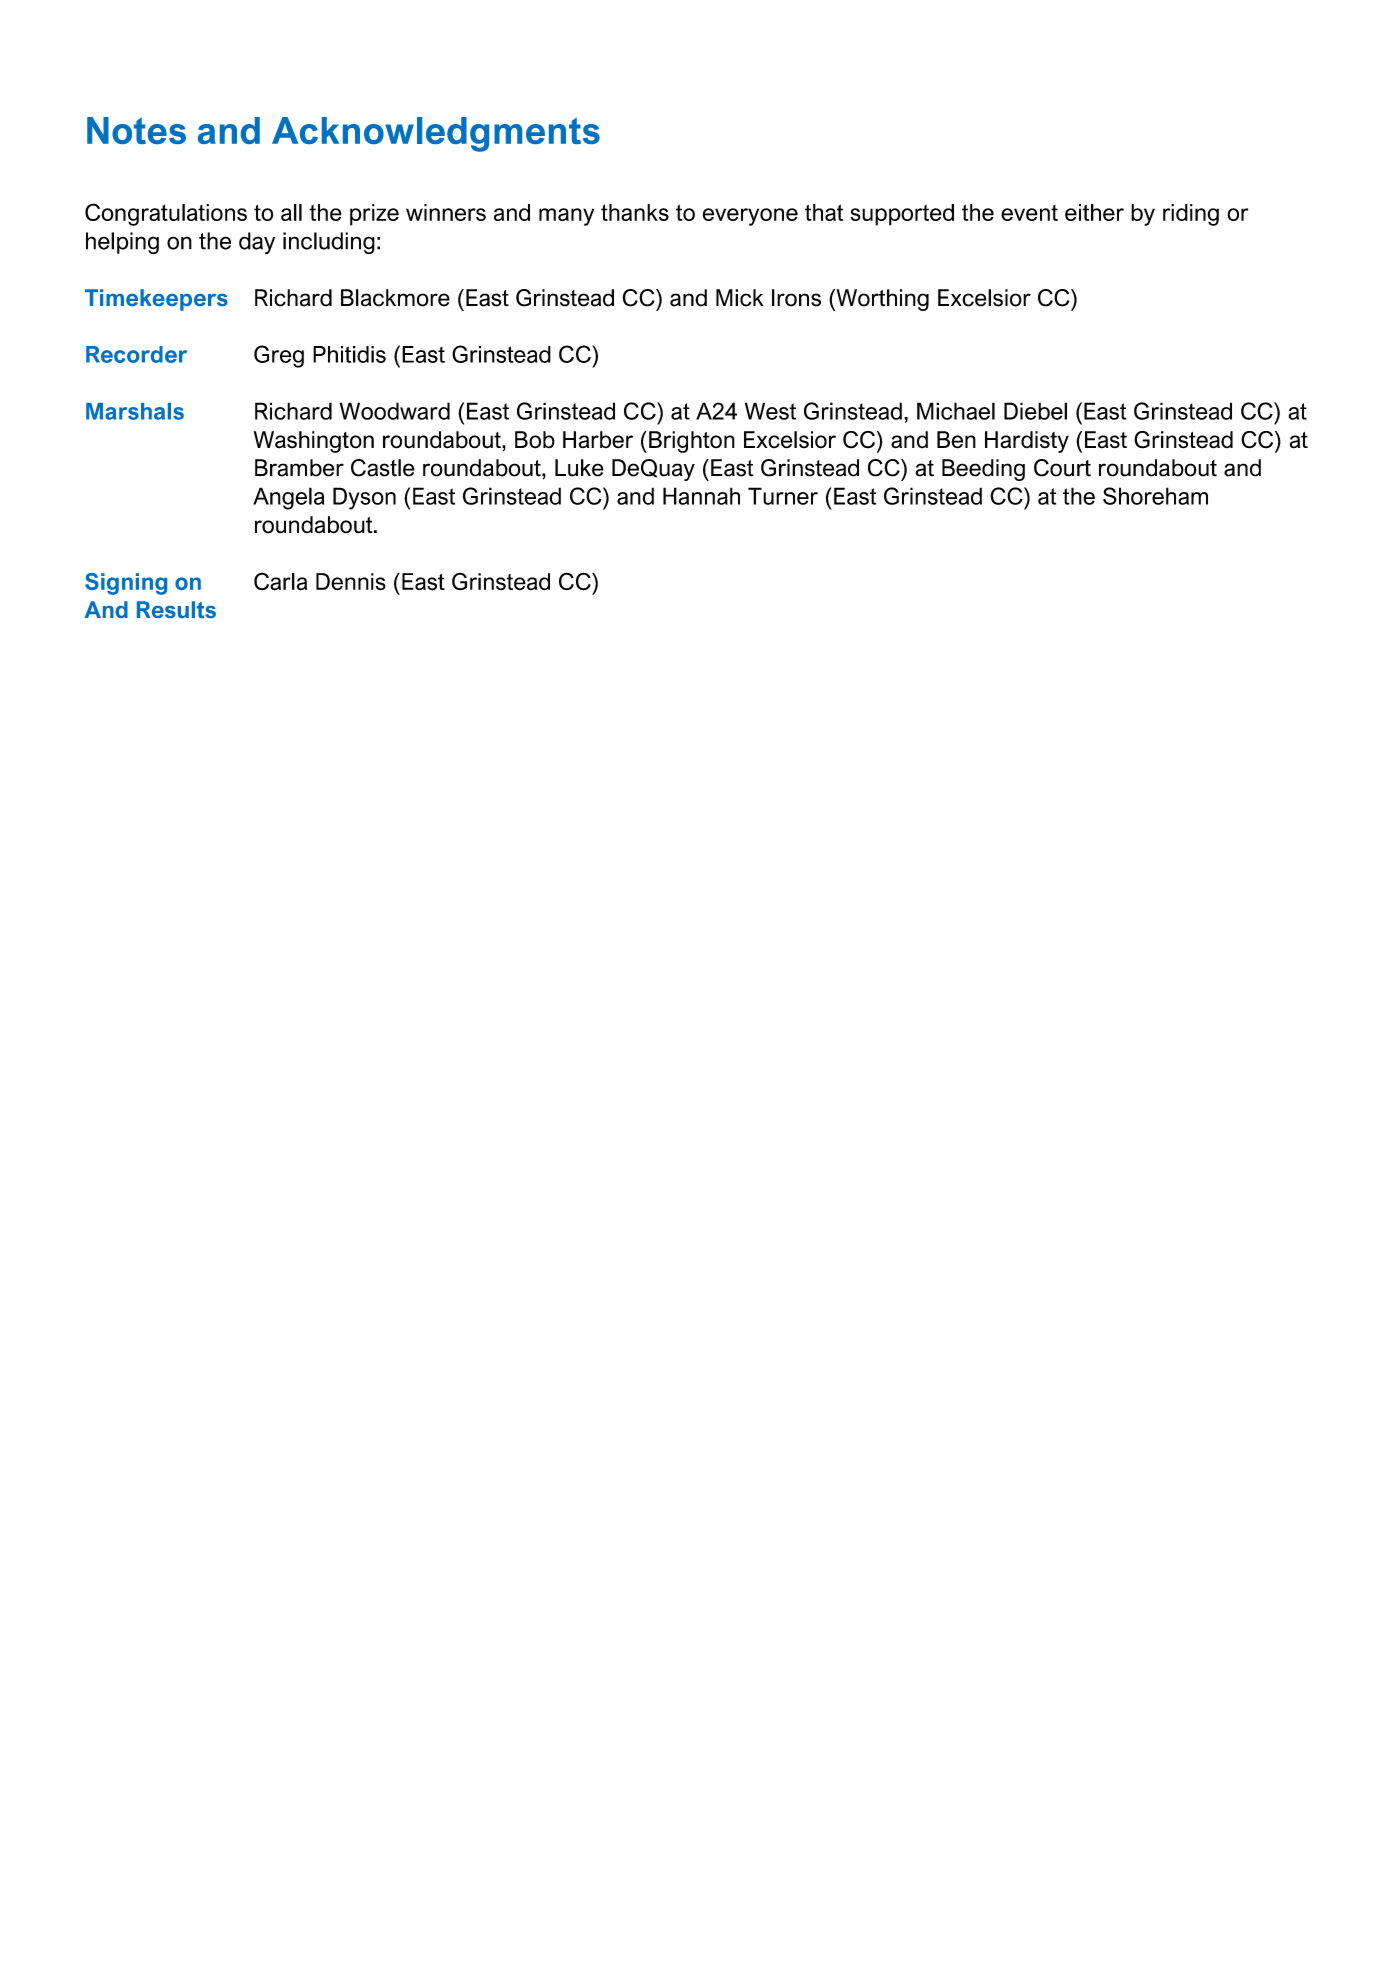 The width and height of the screenshot is (1396, 1975). What do you see at coordinates (314, 442) in the screenshot?
I see `Washington` at bounding box center [314, 442].
